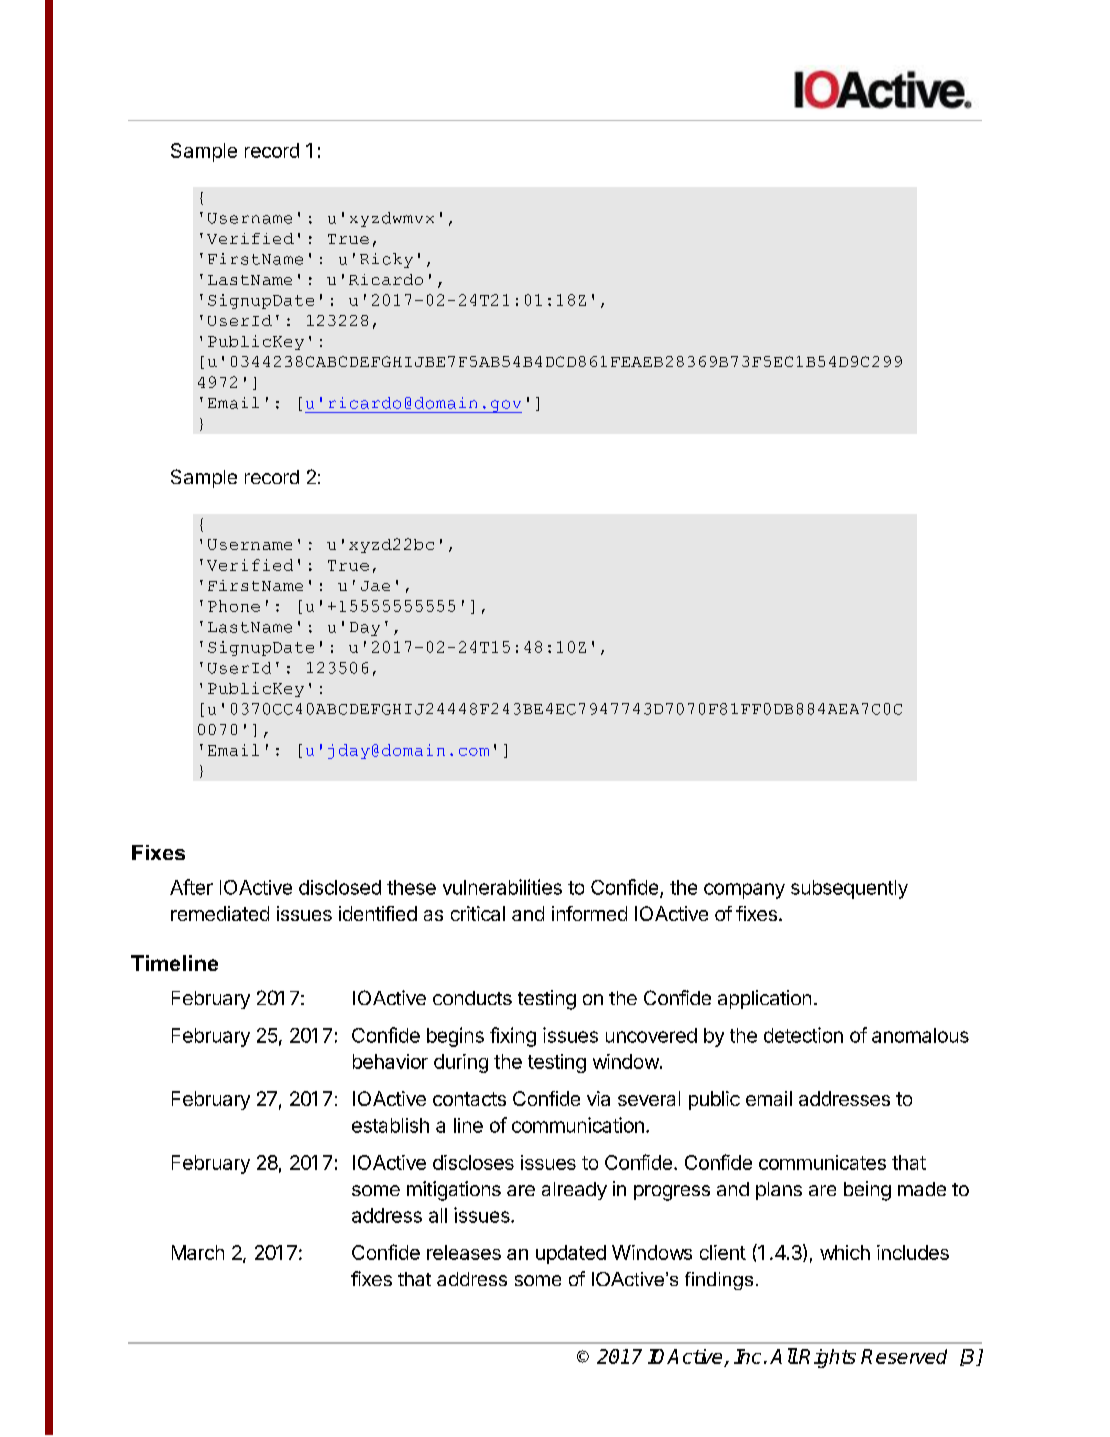  What do you see at coordinates (719, 1281) in the screenshot?
I see `findings` at bounding box center [719, 1281].
